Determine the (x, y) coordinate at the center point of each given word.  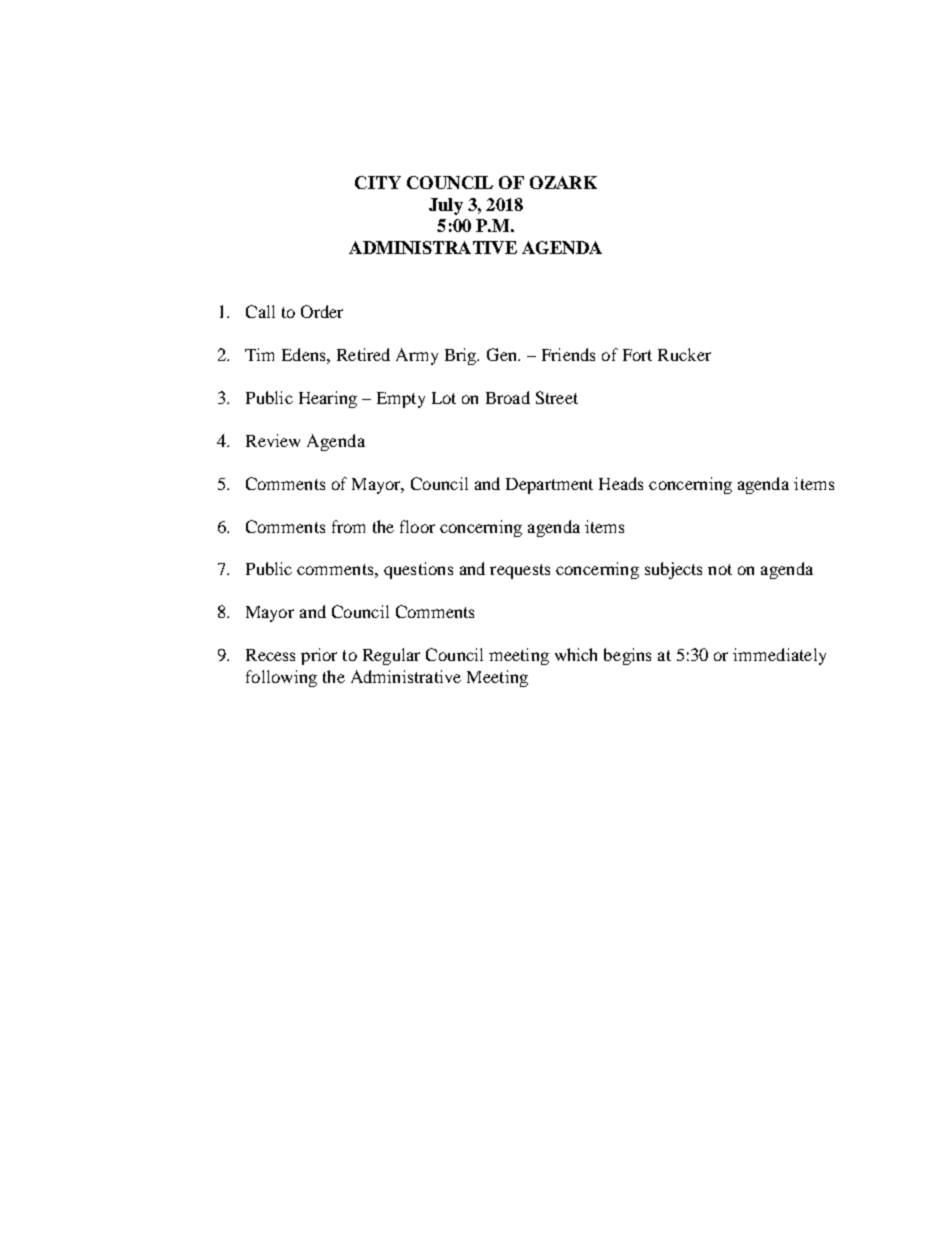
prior (319, 656)
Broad (508, 397)
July (446, 206)
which (576, 654)
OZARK (563, 182)
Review (273, 440)
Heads (621, 483)
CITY (378, 182)
